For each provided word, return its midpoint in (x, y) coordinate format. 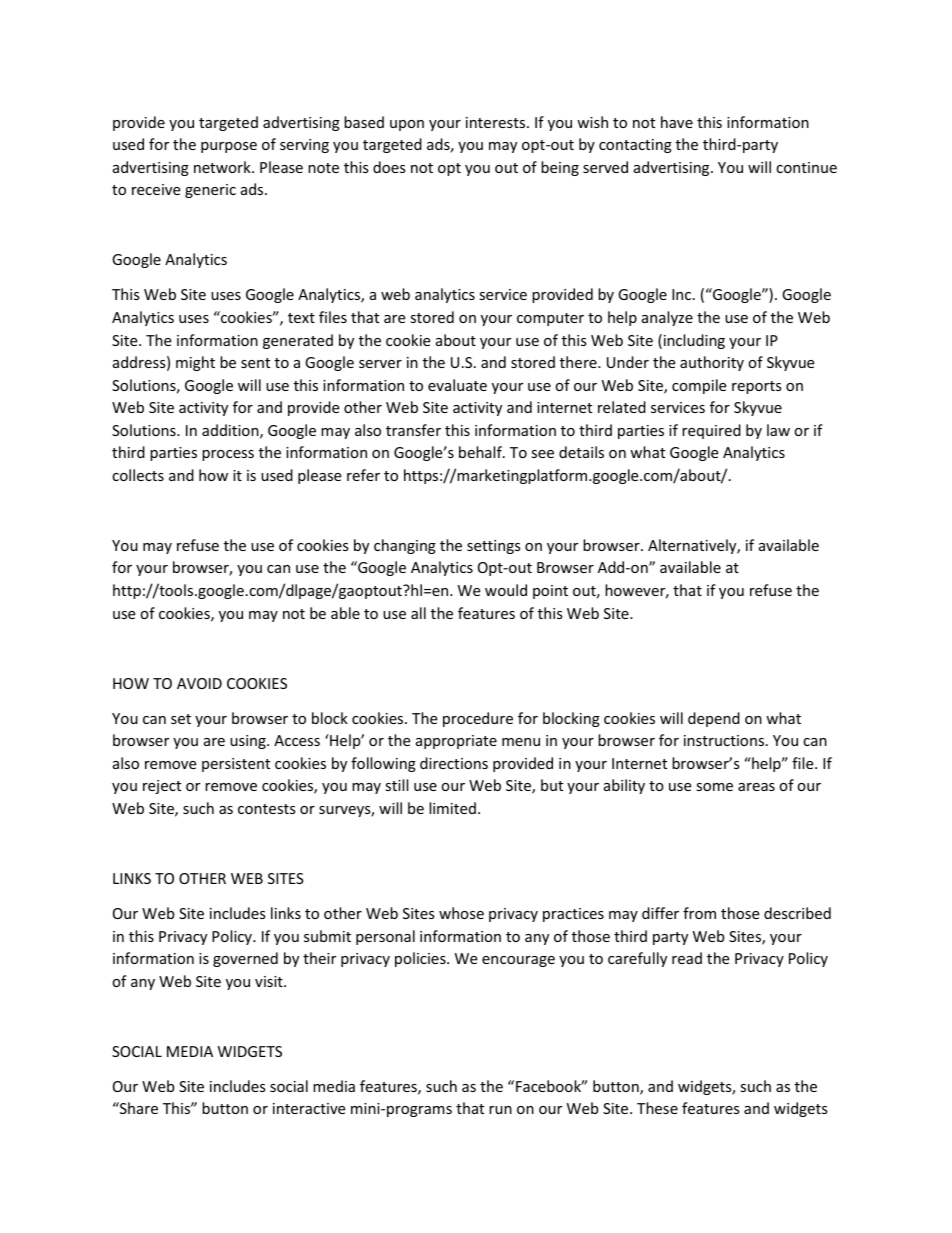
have (677, 122)
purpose (229, 147)
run (500, 1110)
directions (454, 763)
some (714, 787)
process (228, 455)
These (657, 1108)
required (711, 431)
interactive (309, 1108)
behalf (481, 452)
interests (497, 122)
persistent (236, 765)
